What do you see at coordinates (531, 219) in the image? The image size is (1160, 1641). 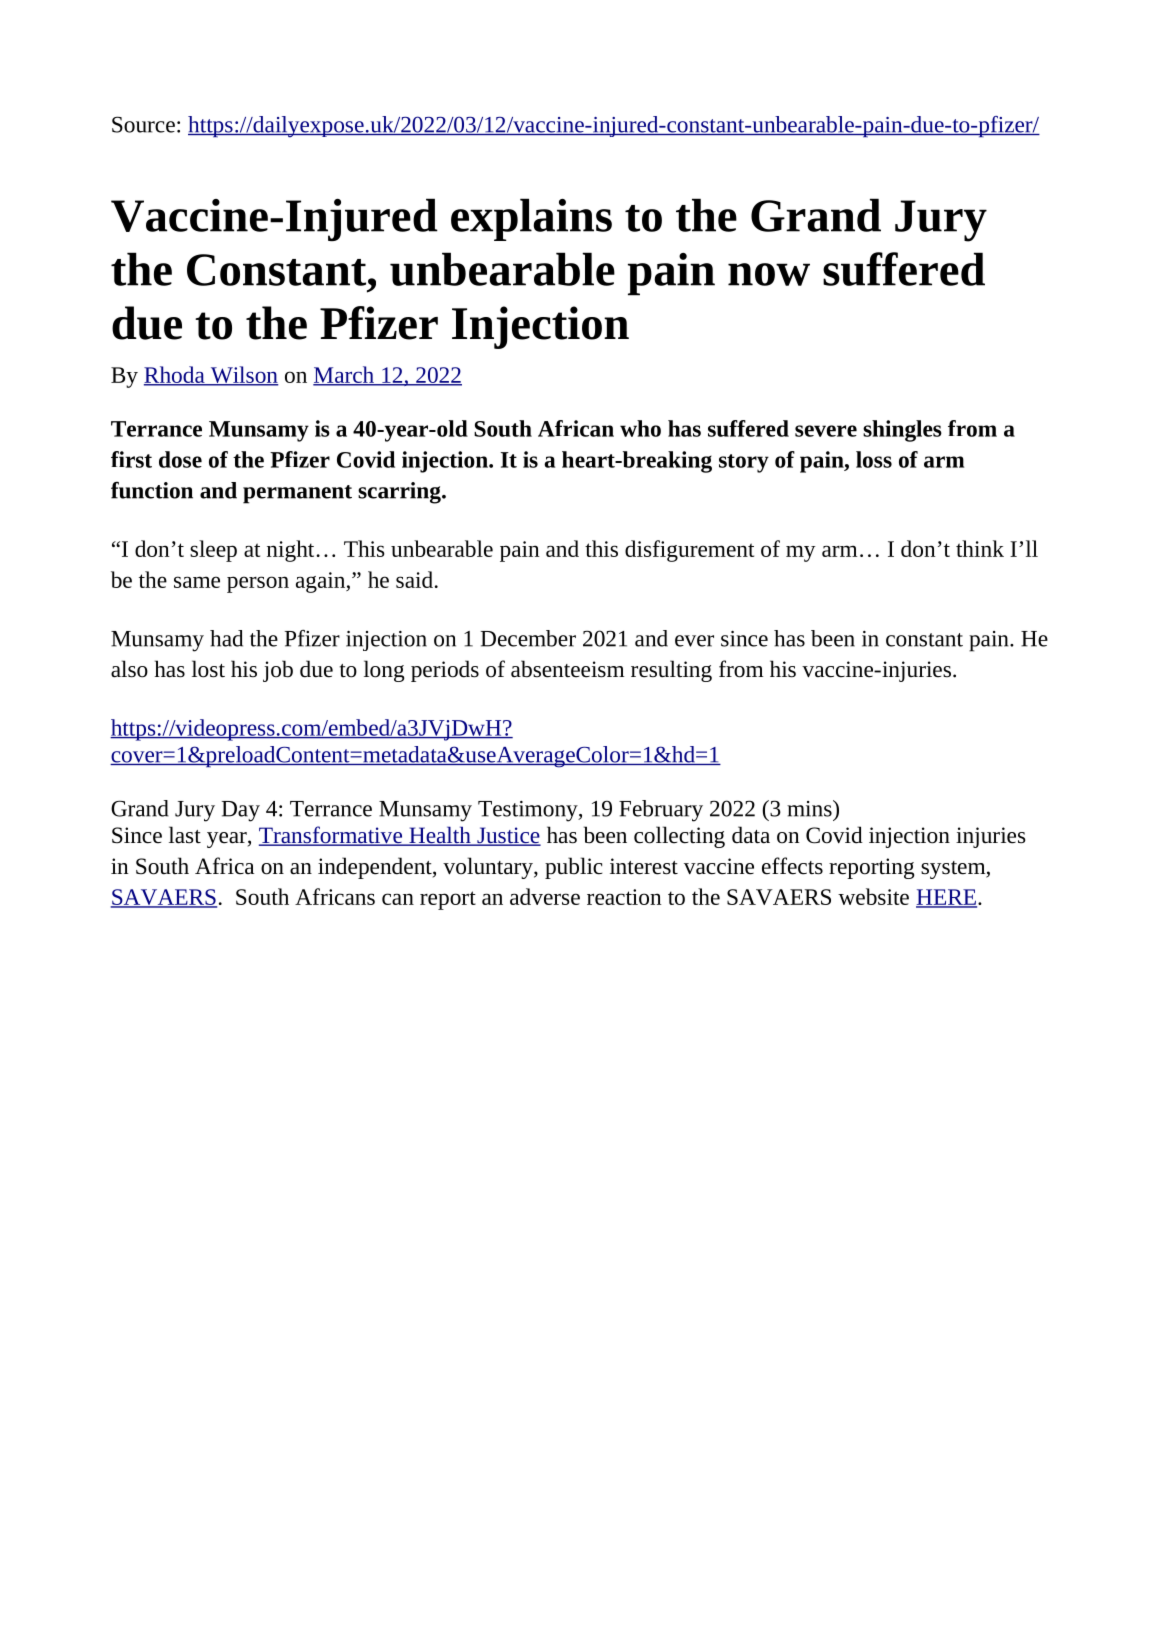 I see `explains` at bounding box center [531, 219].
